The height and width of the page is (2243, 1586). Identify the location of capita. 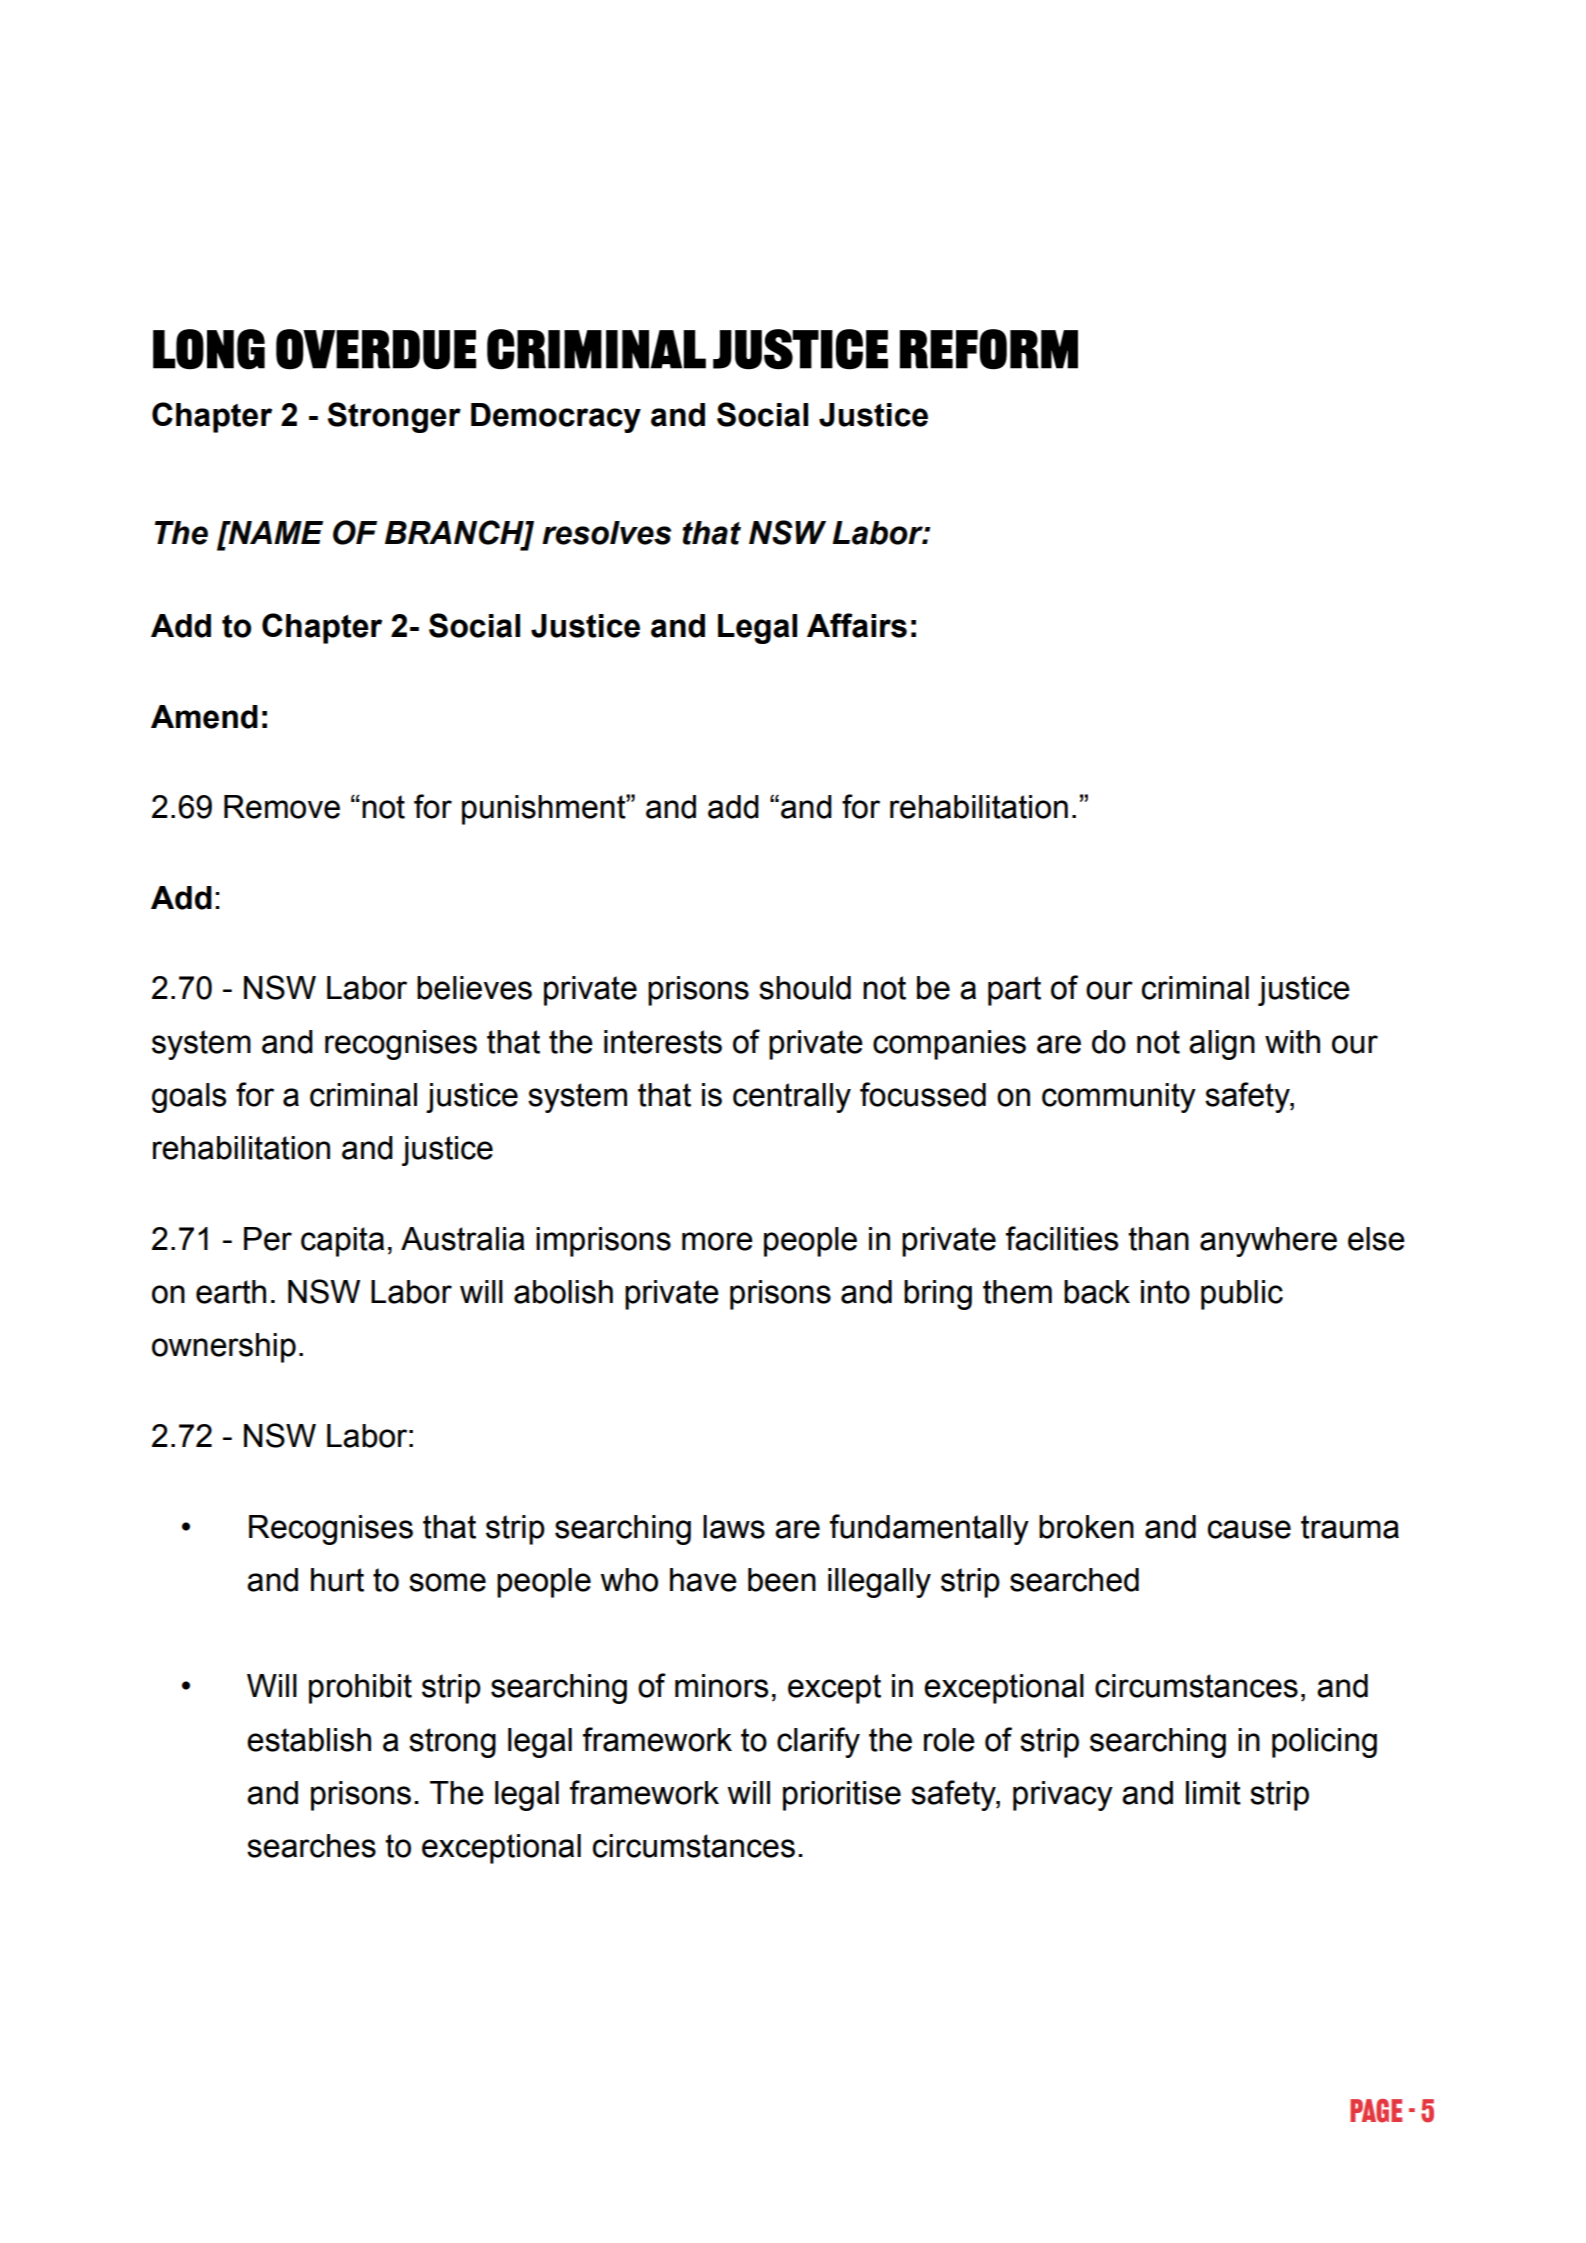
(342, 1242).
